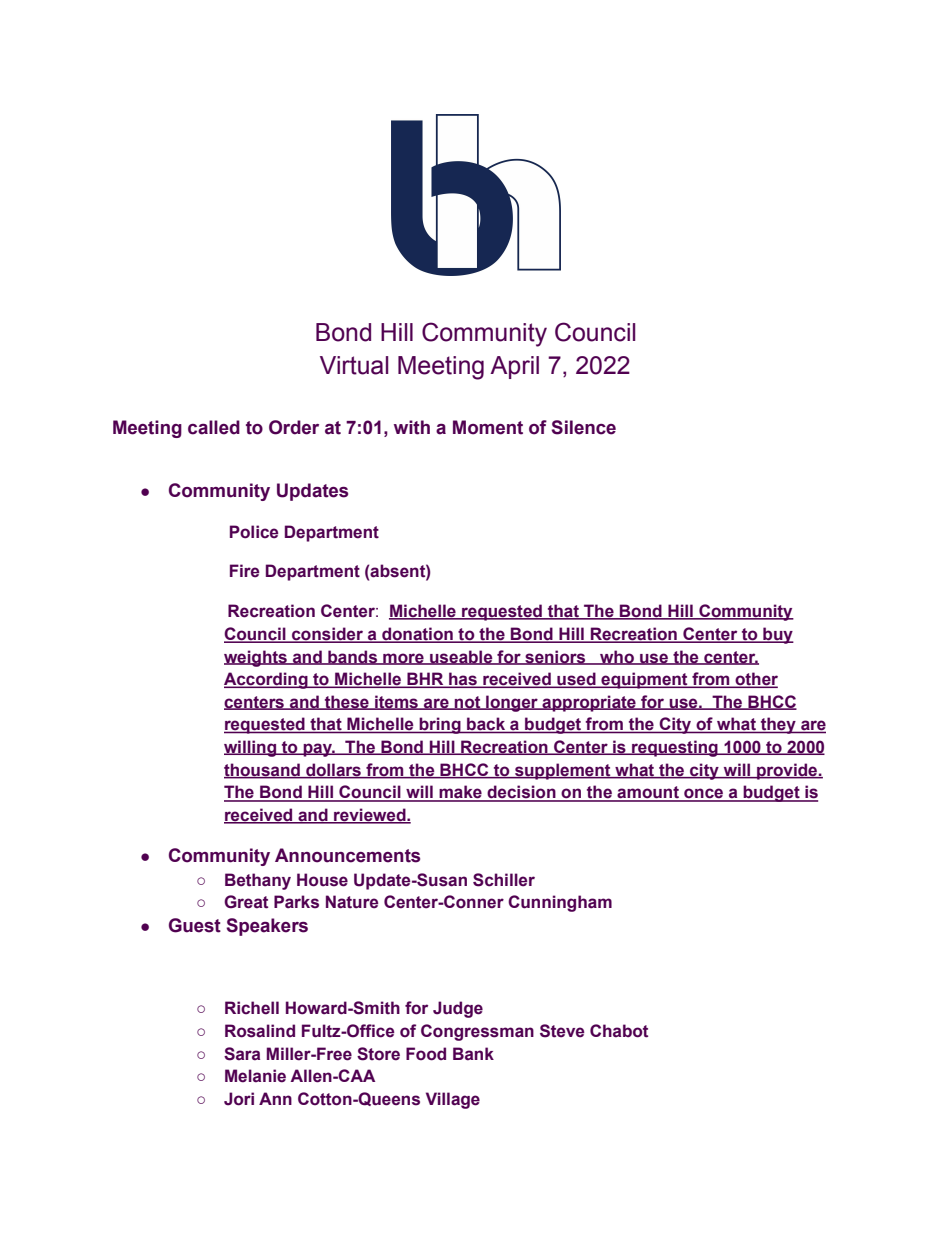  I want to click on Melanie, so click(255, 1076).
